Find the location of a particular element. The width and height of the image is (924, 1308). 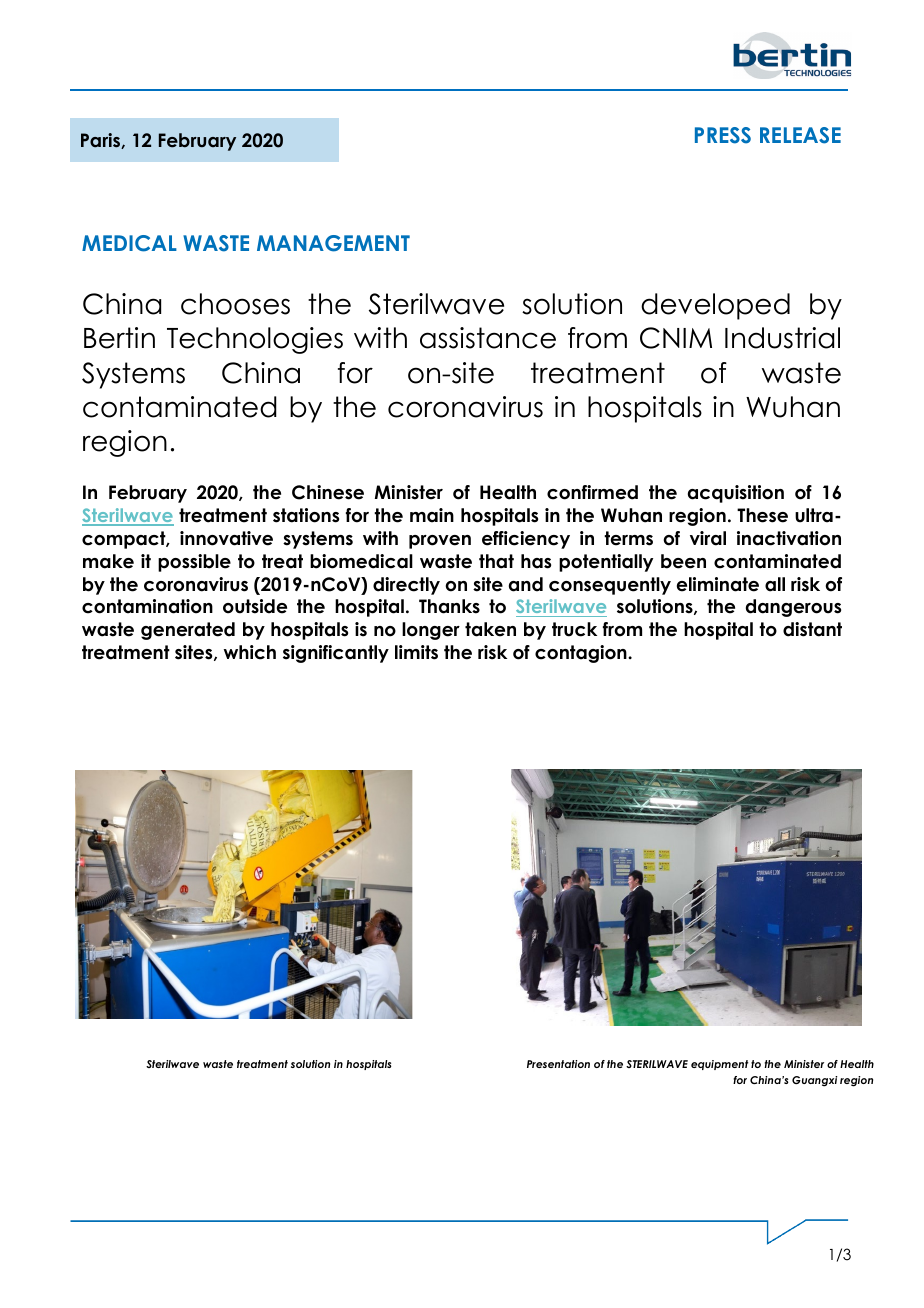

PRESS is located at coordinates (723, 135).
